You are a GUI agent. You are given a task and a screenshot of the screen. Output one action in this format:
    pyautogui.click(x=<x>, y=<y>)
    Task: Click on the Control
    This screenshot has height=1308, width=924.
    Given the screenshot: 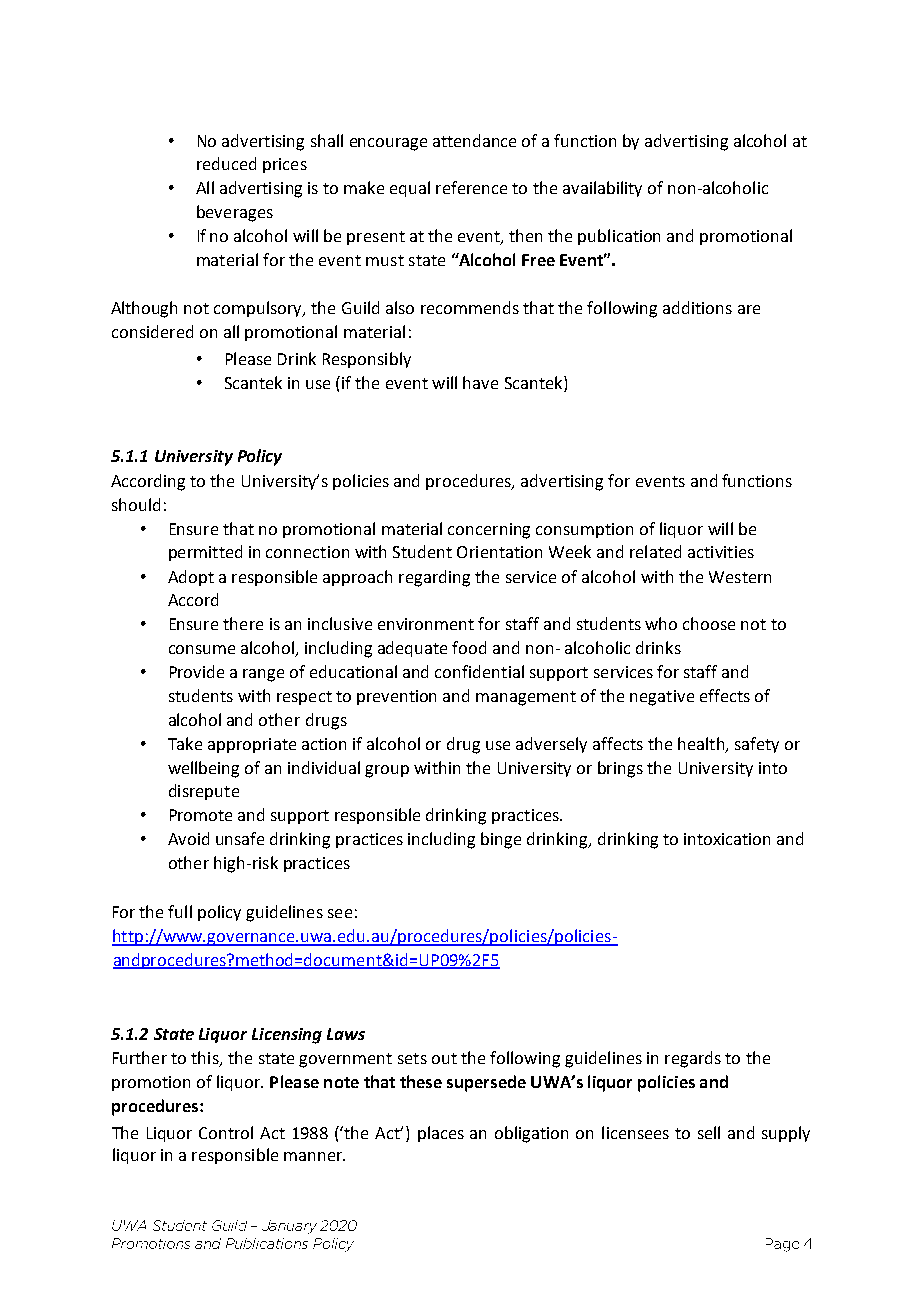 What is the action you would take?
    pyautogui.click(x=226, y=1132)
